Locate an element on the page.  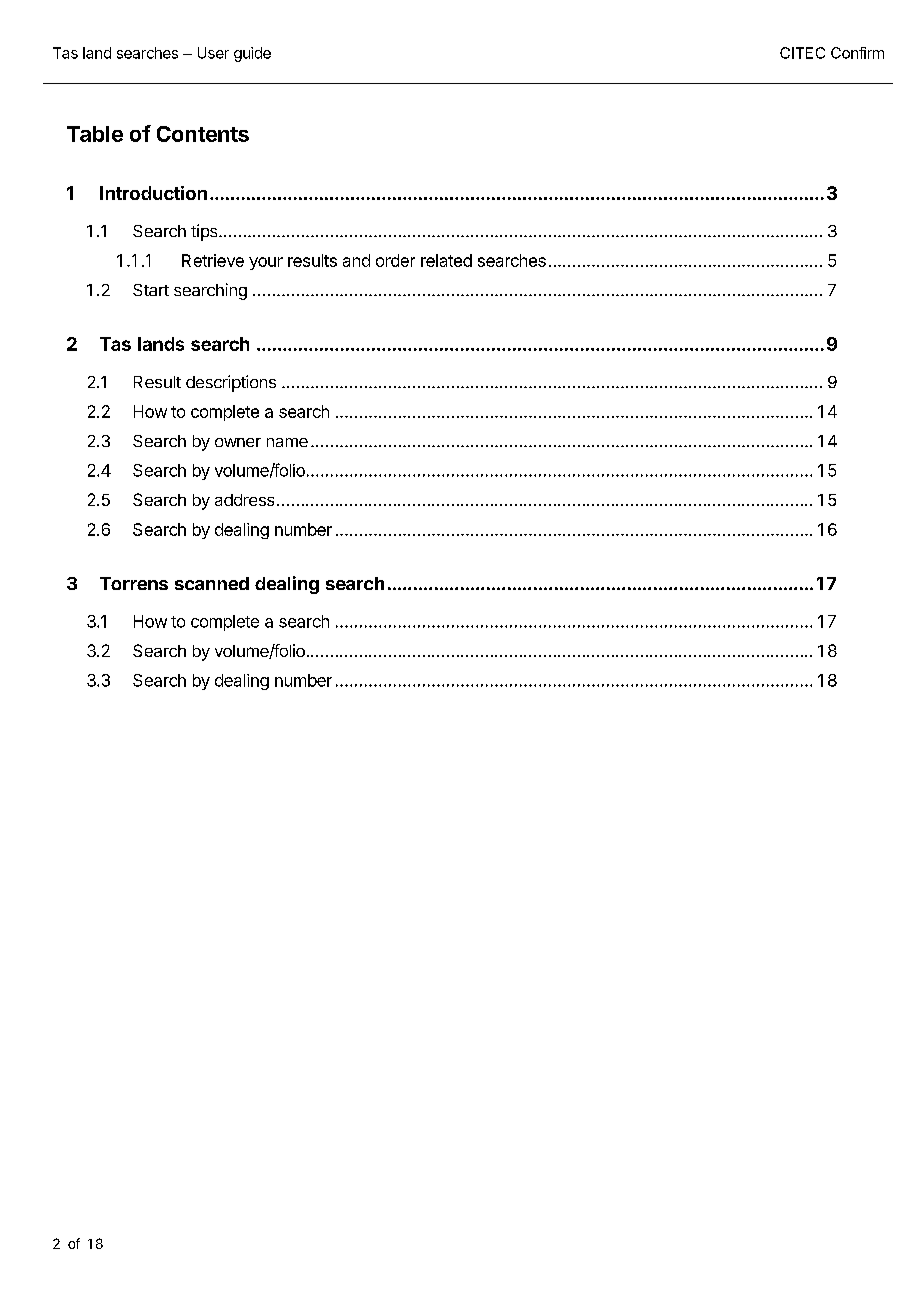
related is located at coordinates (446, 260).
